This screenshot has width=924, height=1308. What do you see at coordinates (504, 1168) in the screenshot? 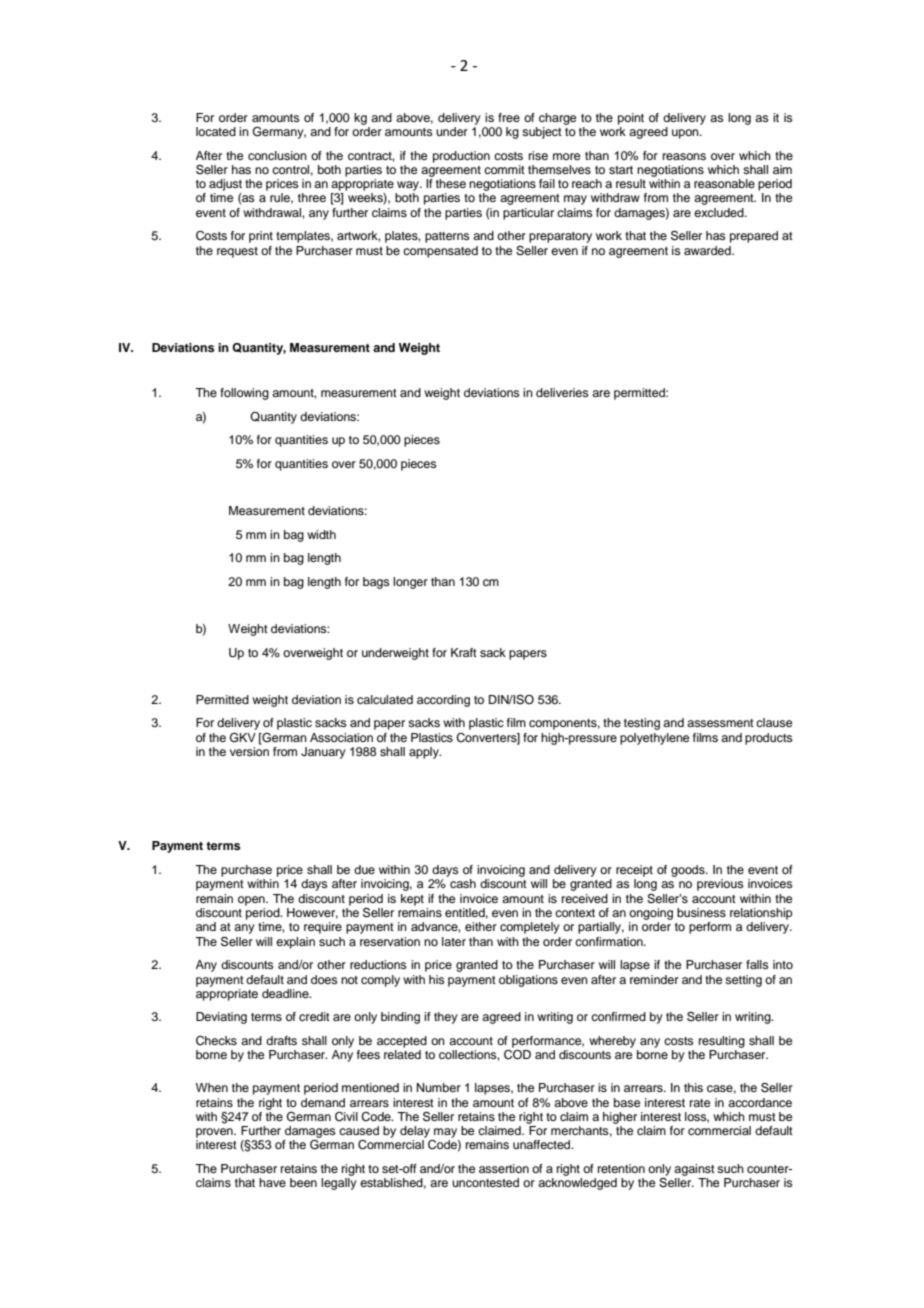
I see `assertion` at bounding box center [504, 1168].
